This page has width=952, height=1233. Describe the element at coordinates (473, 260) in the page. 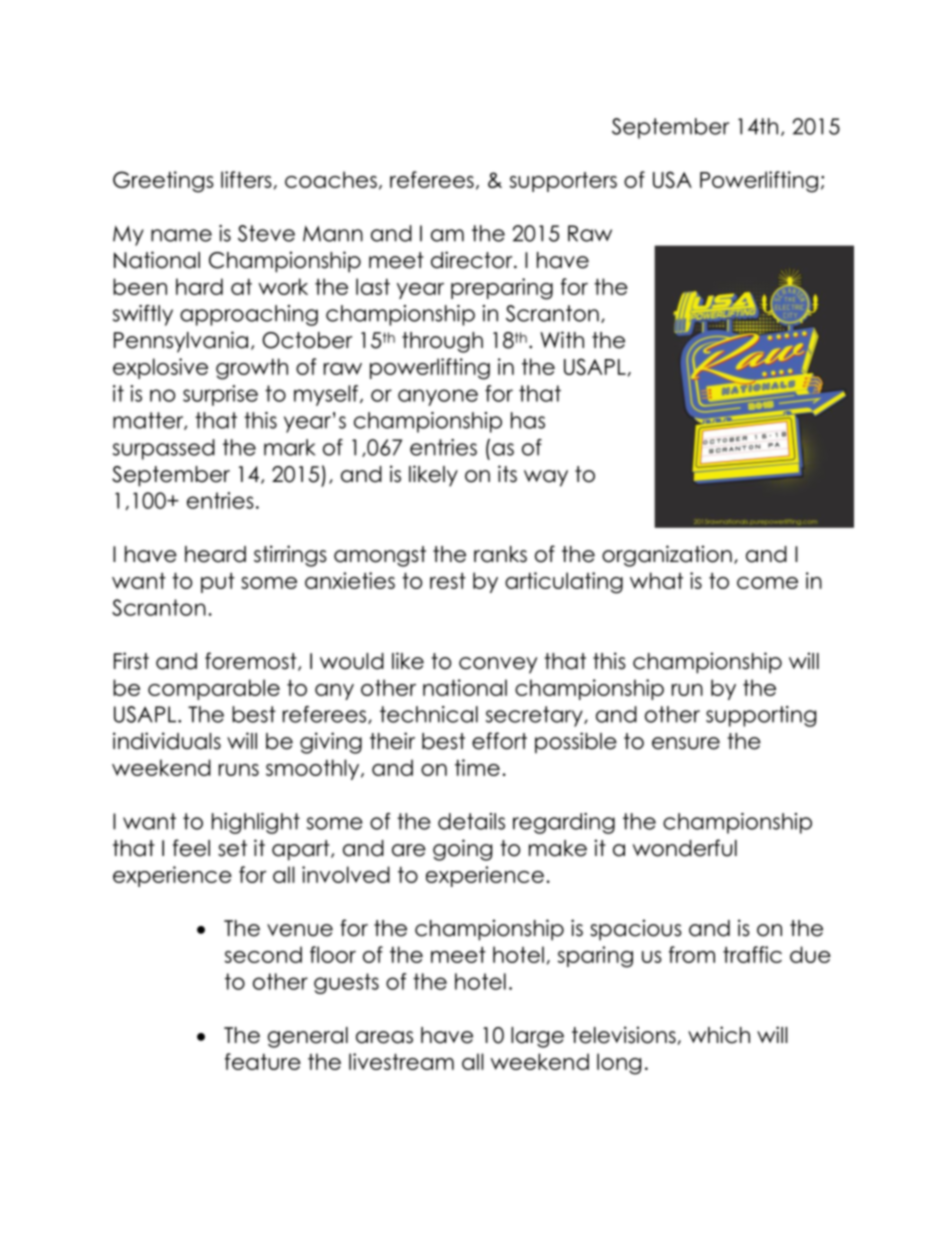

I see `director` at that location.
